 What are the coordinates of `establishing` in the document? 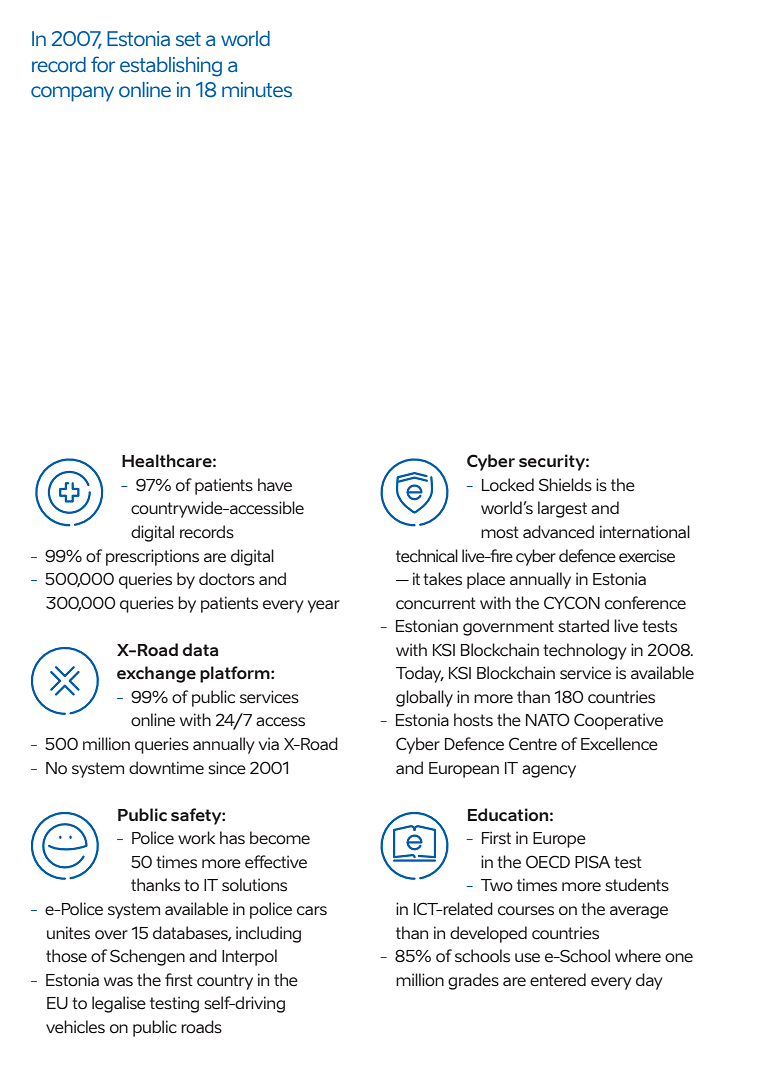 It's located at (171, 67).
